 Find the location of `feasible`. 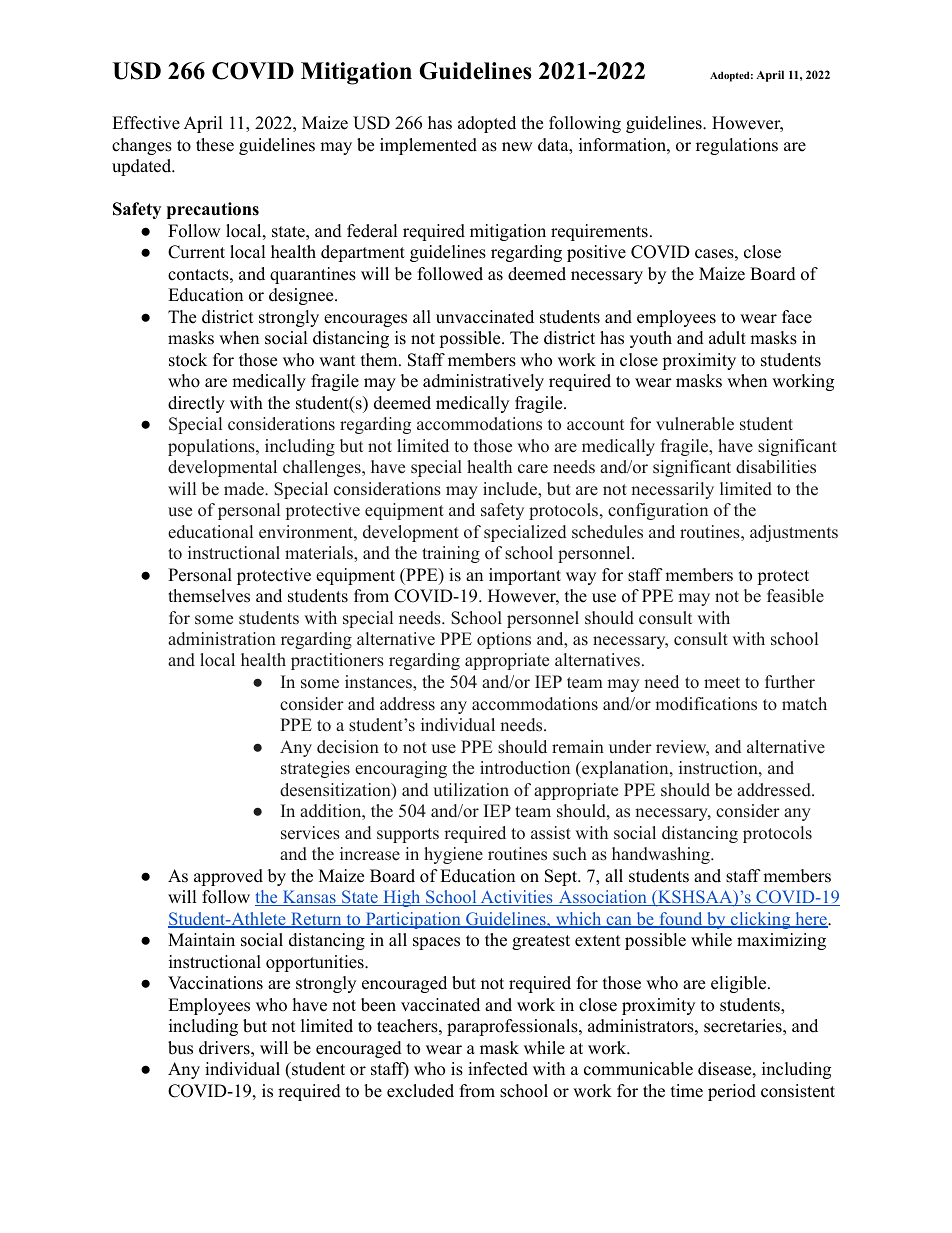

feasible is located at coordinates (795, 596).
